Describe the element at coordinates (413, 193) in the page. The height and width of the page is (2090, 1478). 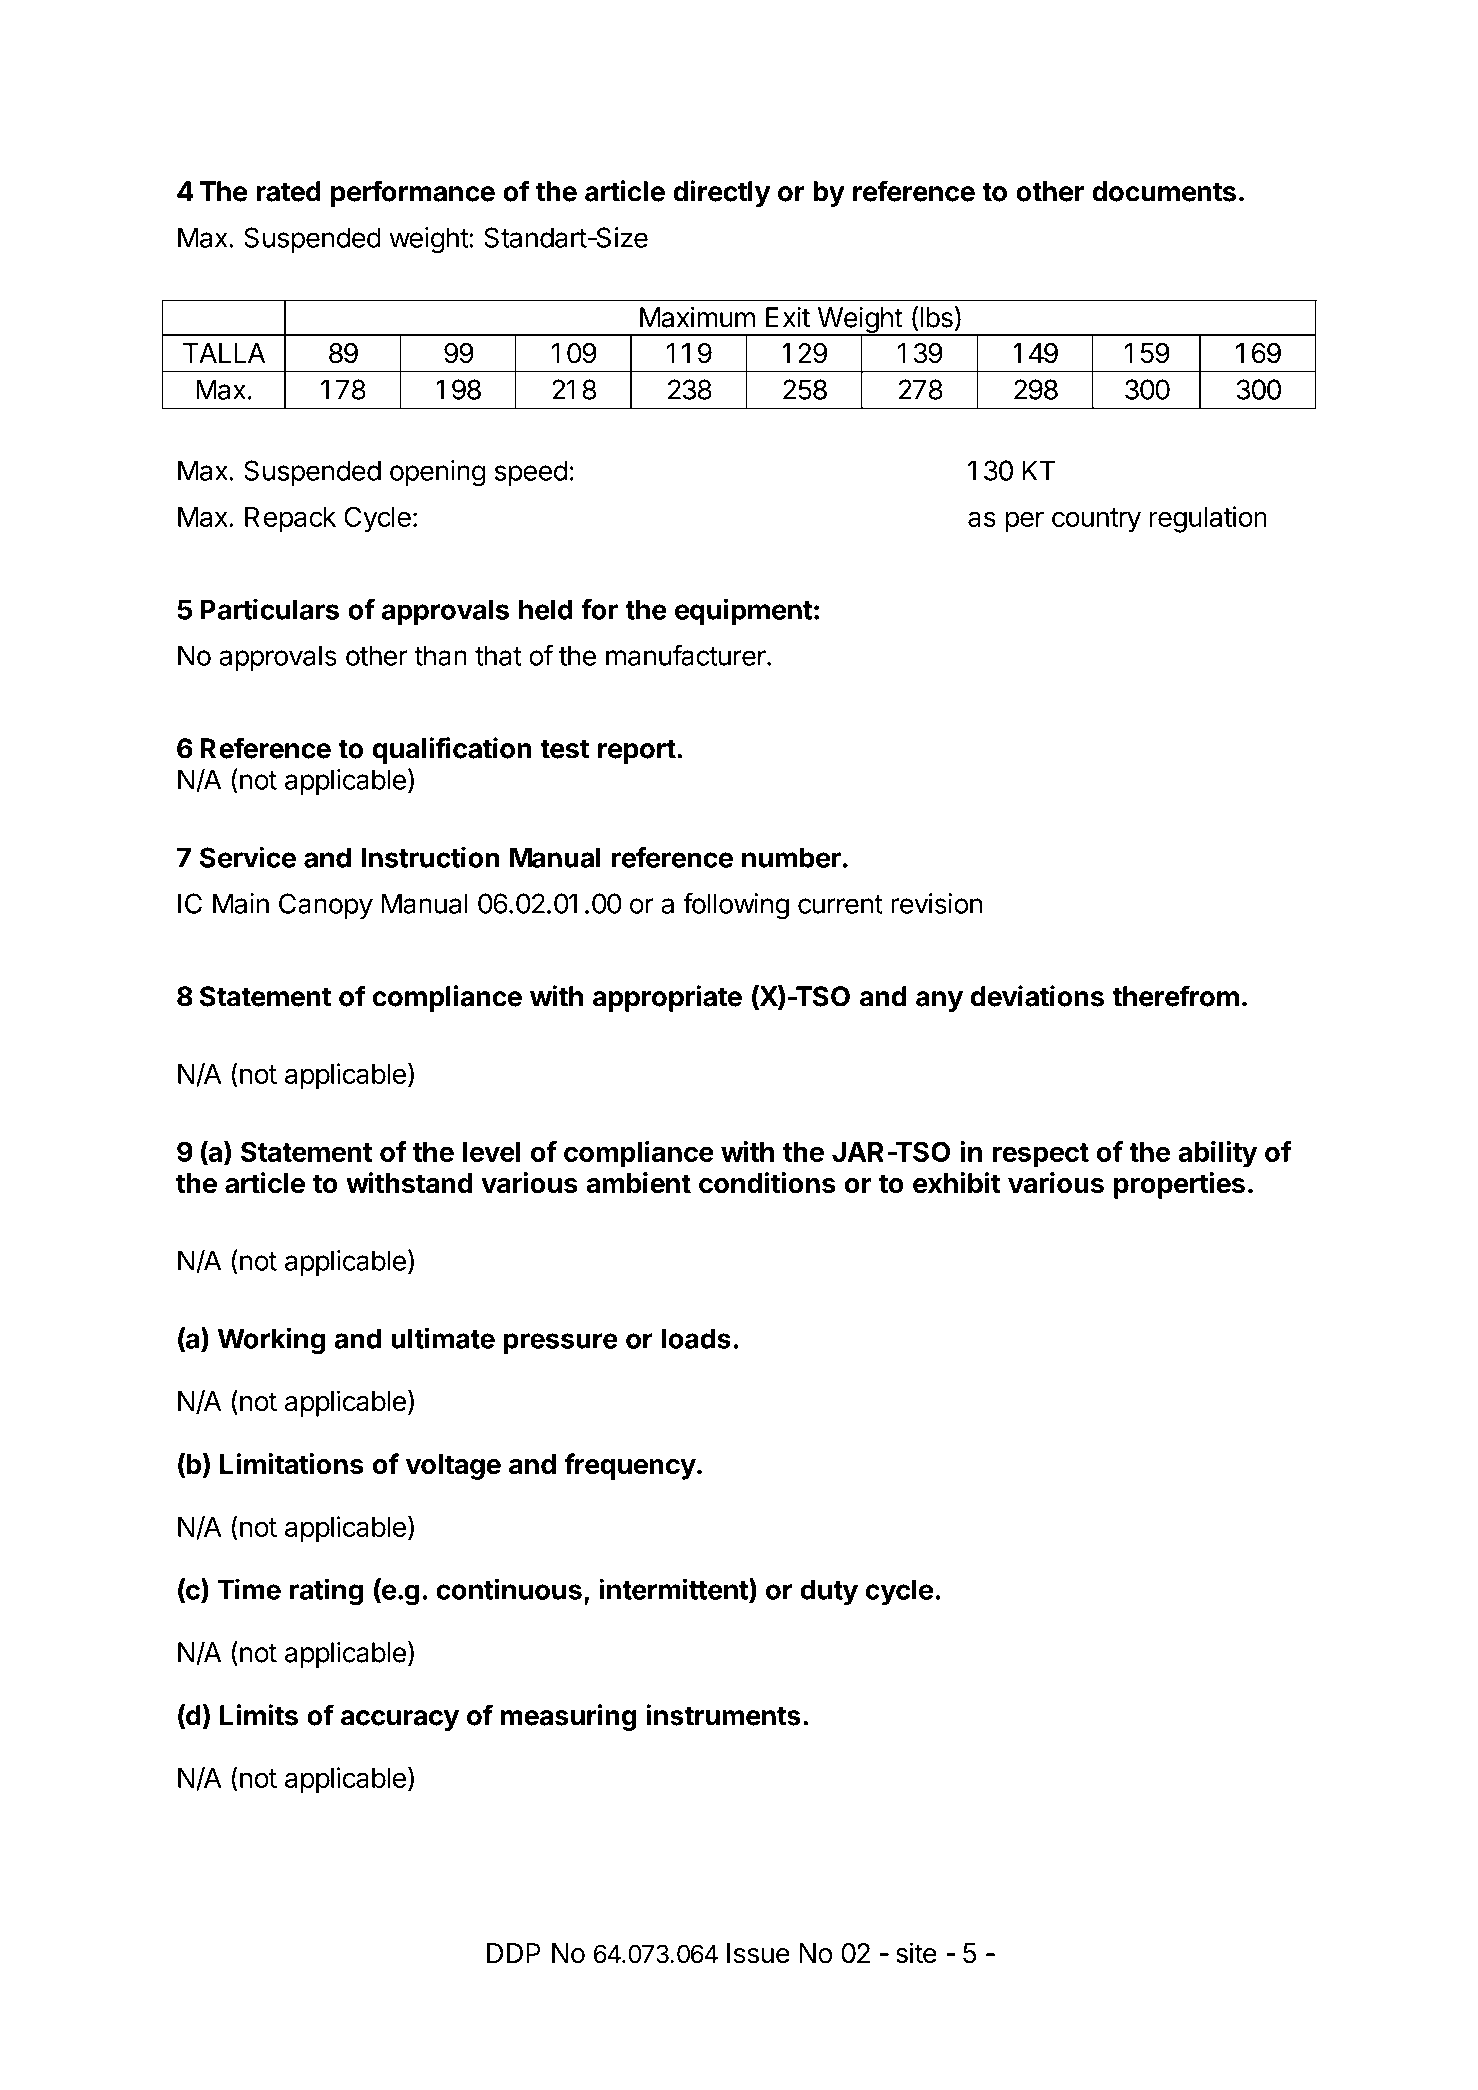
I see `performance` at that location.
